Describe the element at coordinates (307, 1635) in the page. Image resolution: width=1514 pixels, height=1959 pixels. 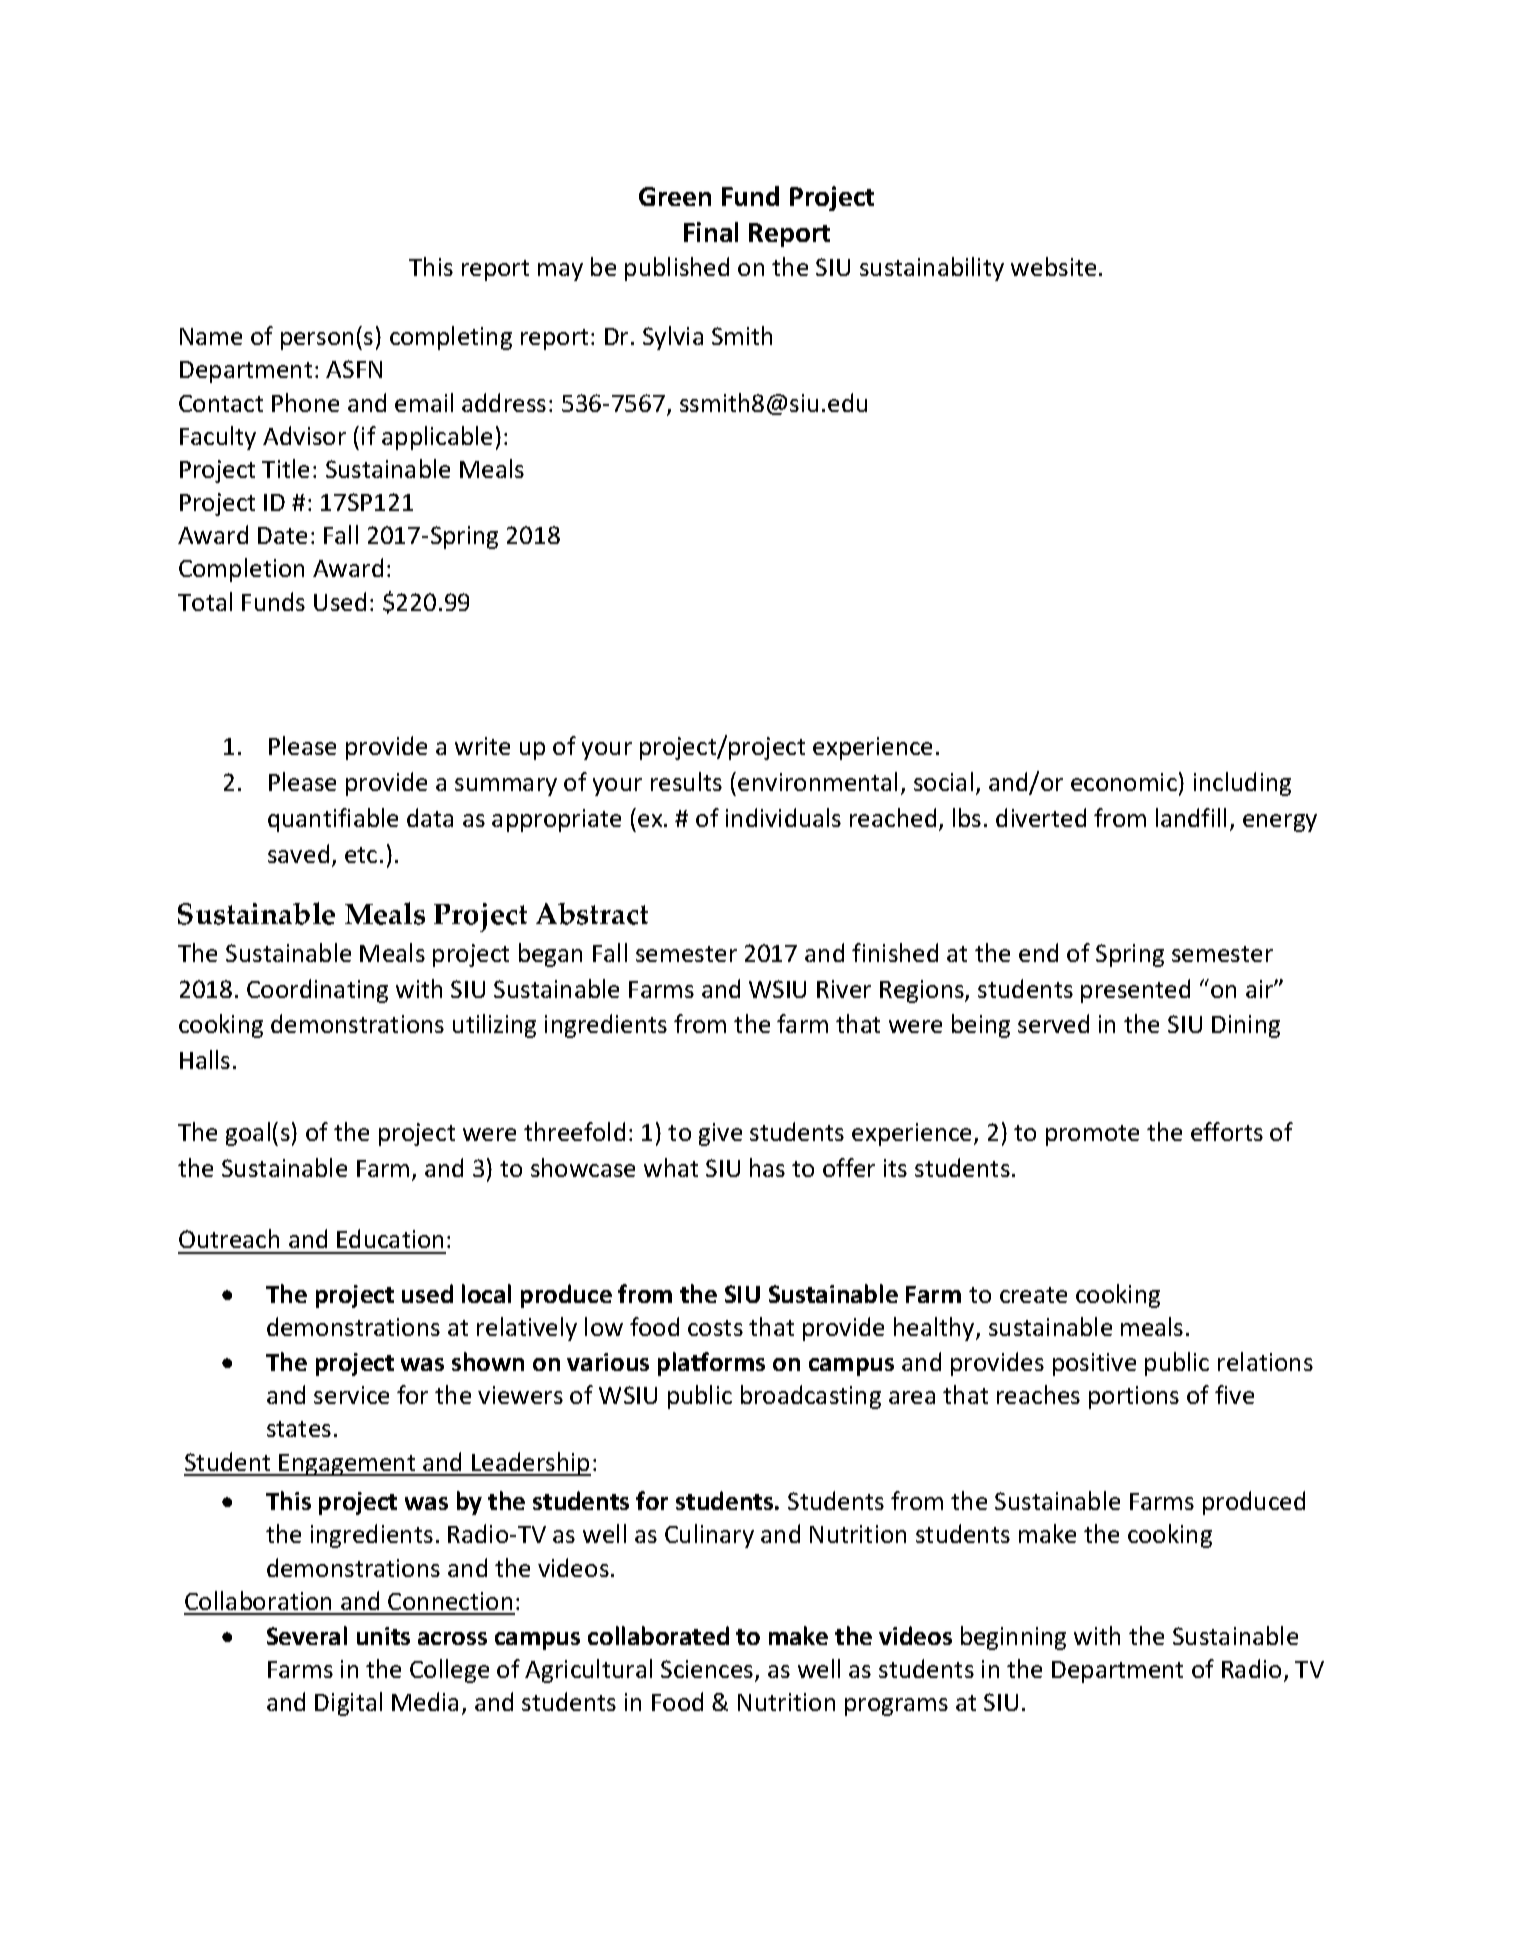
I see `Several` at that location.
